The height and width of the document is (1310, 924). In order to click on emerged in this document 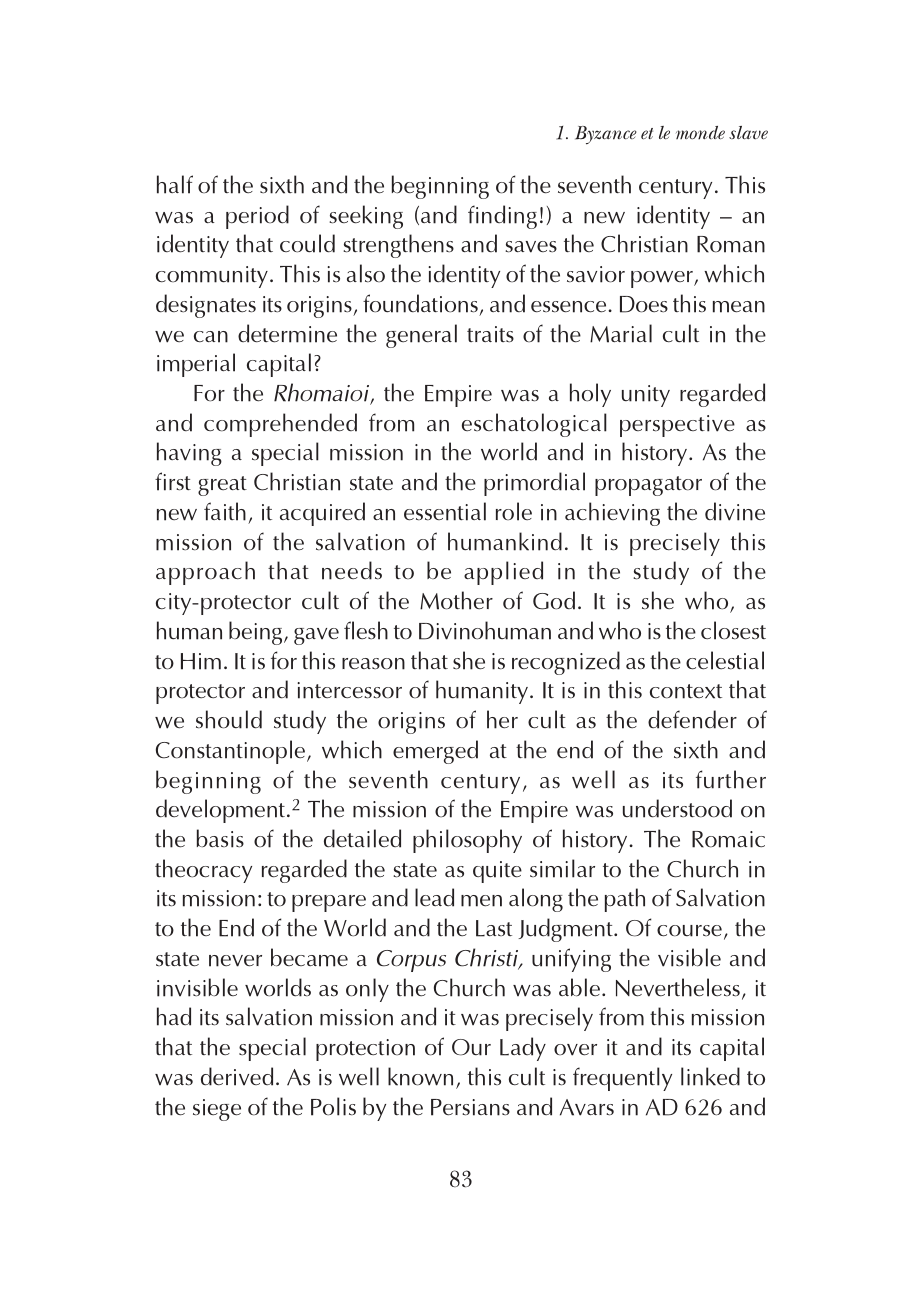, I will do `click(435, 752)`.
